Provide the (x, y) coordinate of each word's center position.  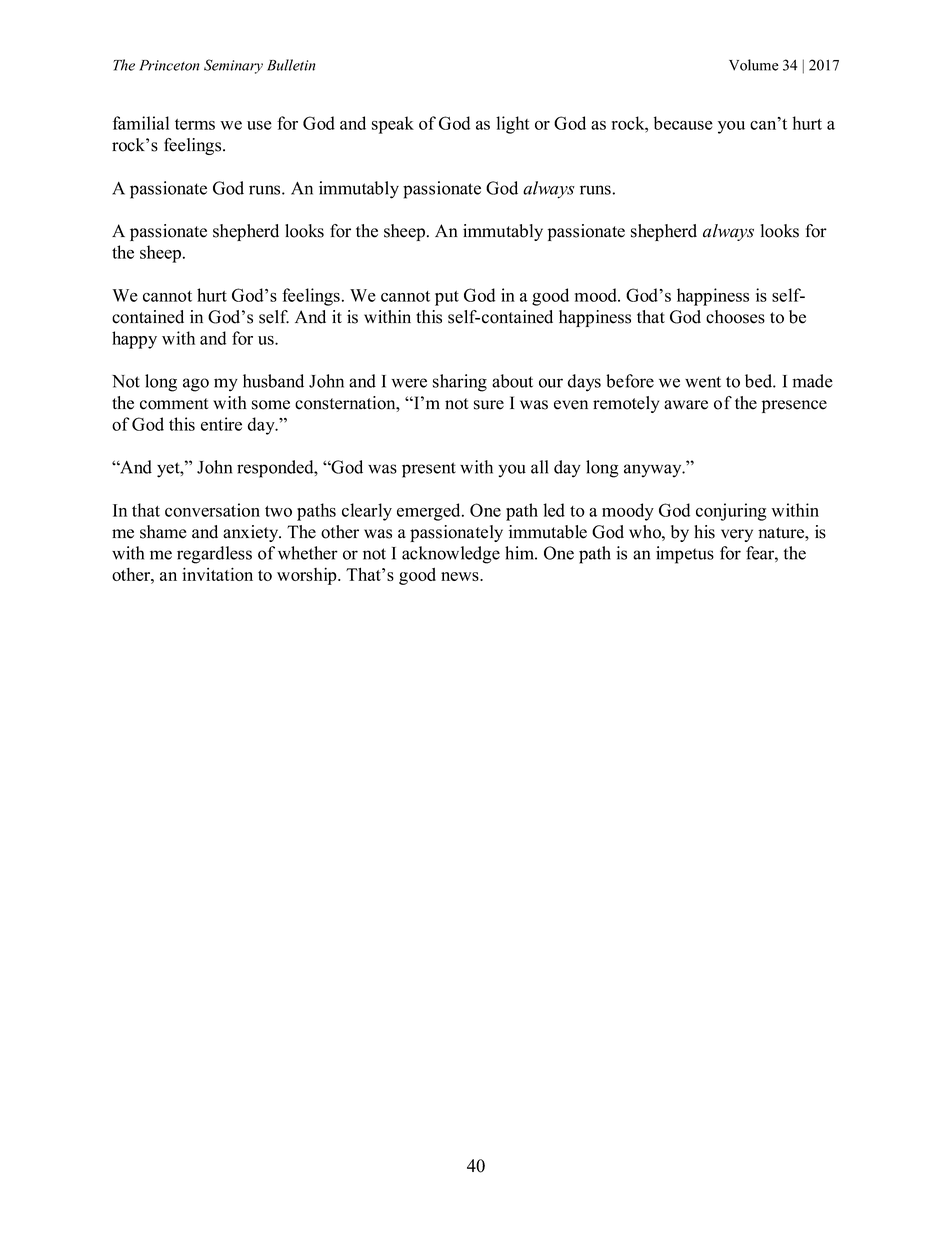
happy (134, 340)
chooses (735, 317)
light (513, 125)
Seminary (233, 66)
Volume (754, 65)
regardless (214, 555)
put (447, 298)
